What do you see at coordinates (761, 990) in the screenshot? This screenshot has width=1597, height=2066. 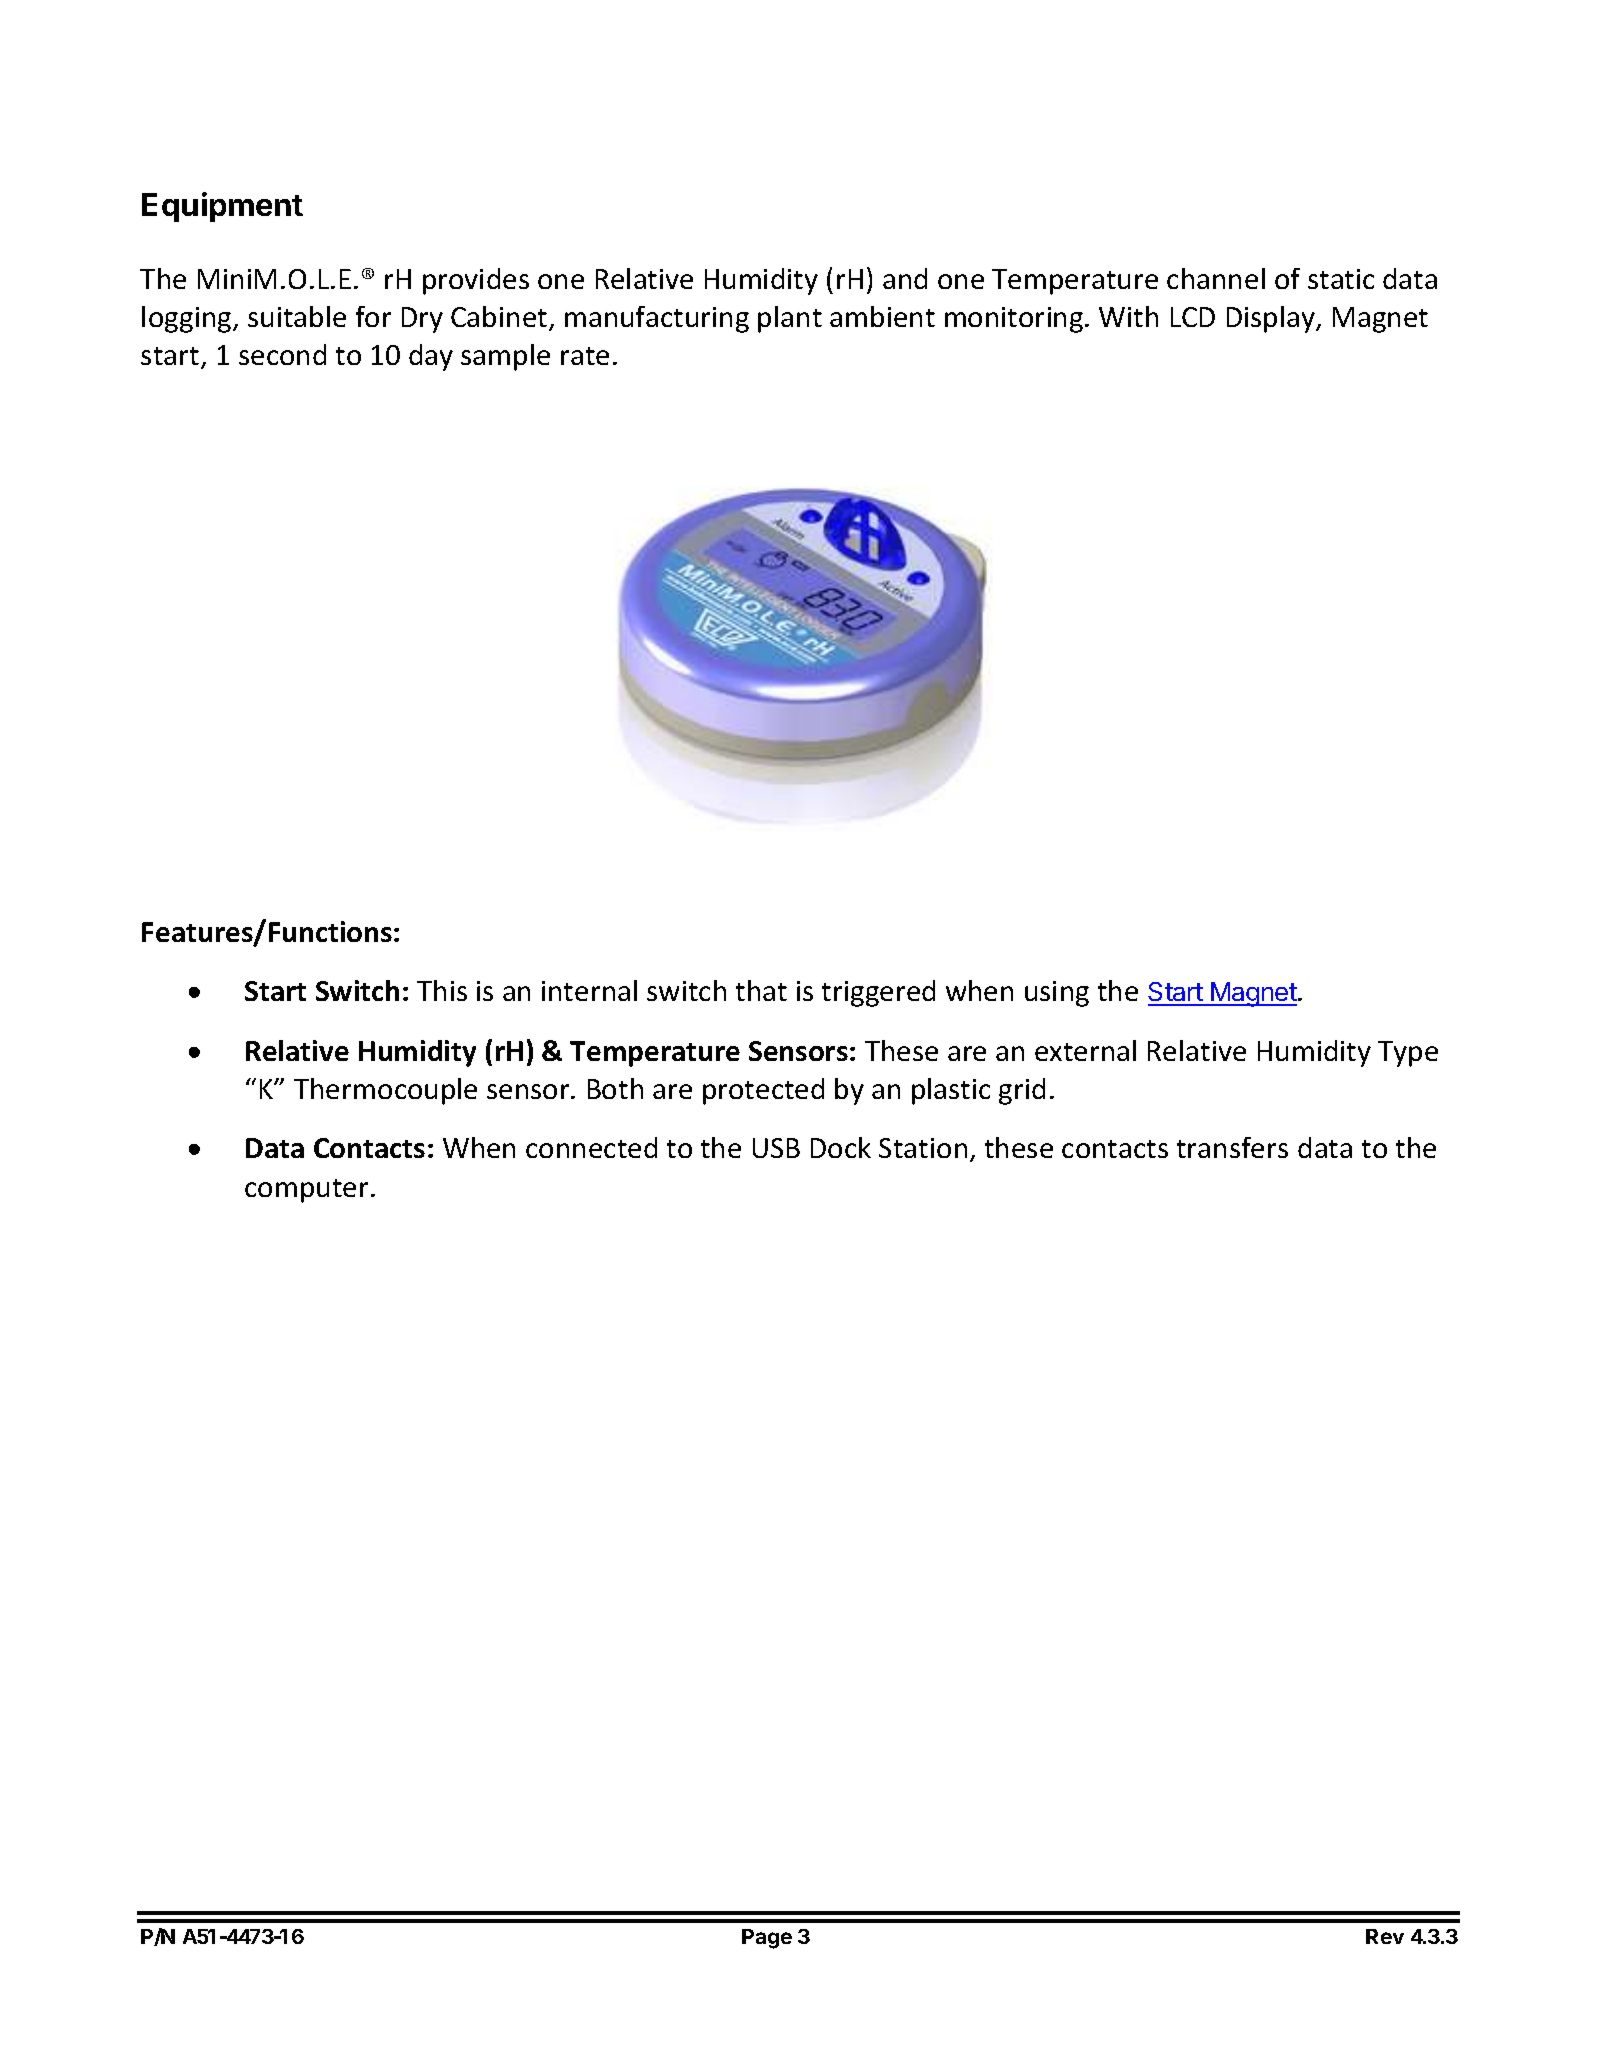 I see `that` at bounding box center [761, 990].
